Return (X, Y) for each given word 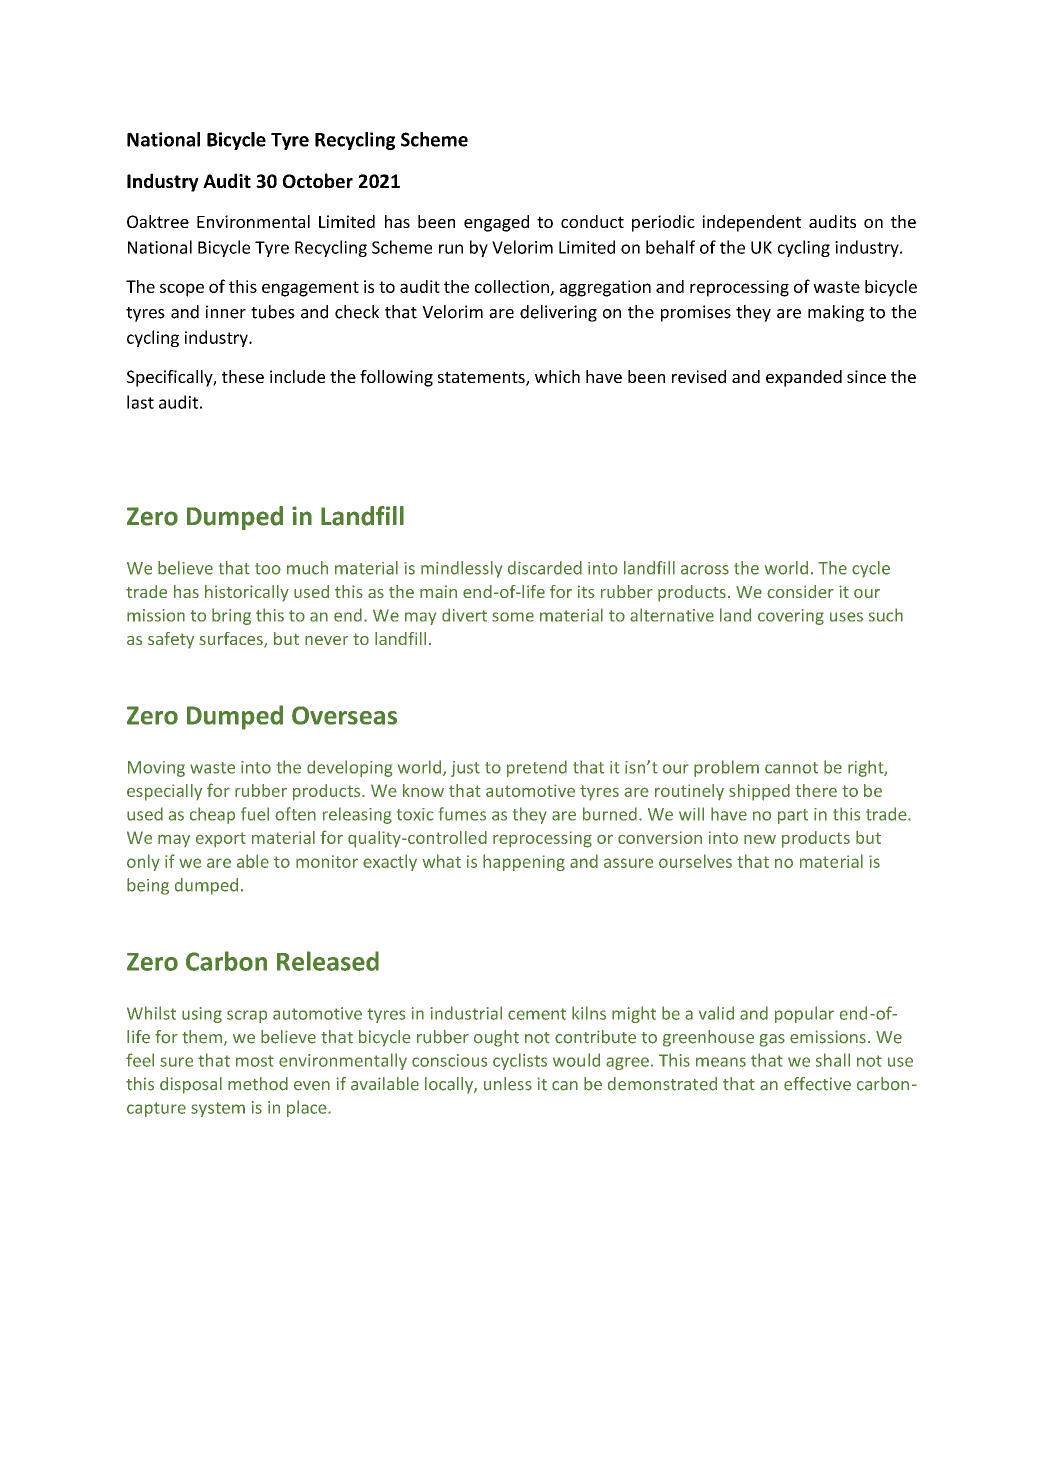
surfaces (232, 640)
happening (524, 862)
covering (791, 617)
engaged (496, 223)
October (318, 180)
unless (508, 1084)
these (243, 376)
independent (752, 223)
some (513, 617)
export (221, 839)
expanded (804, 378)
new (760, 839)
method (258, 1084)
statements (482, 378)
